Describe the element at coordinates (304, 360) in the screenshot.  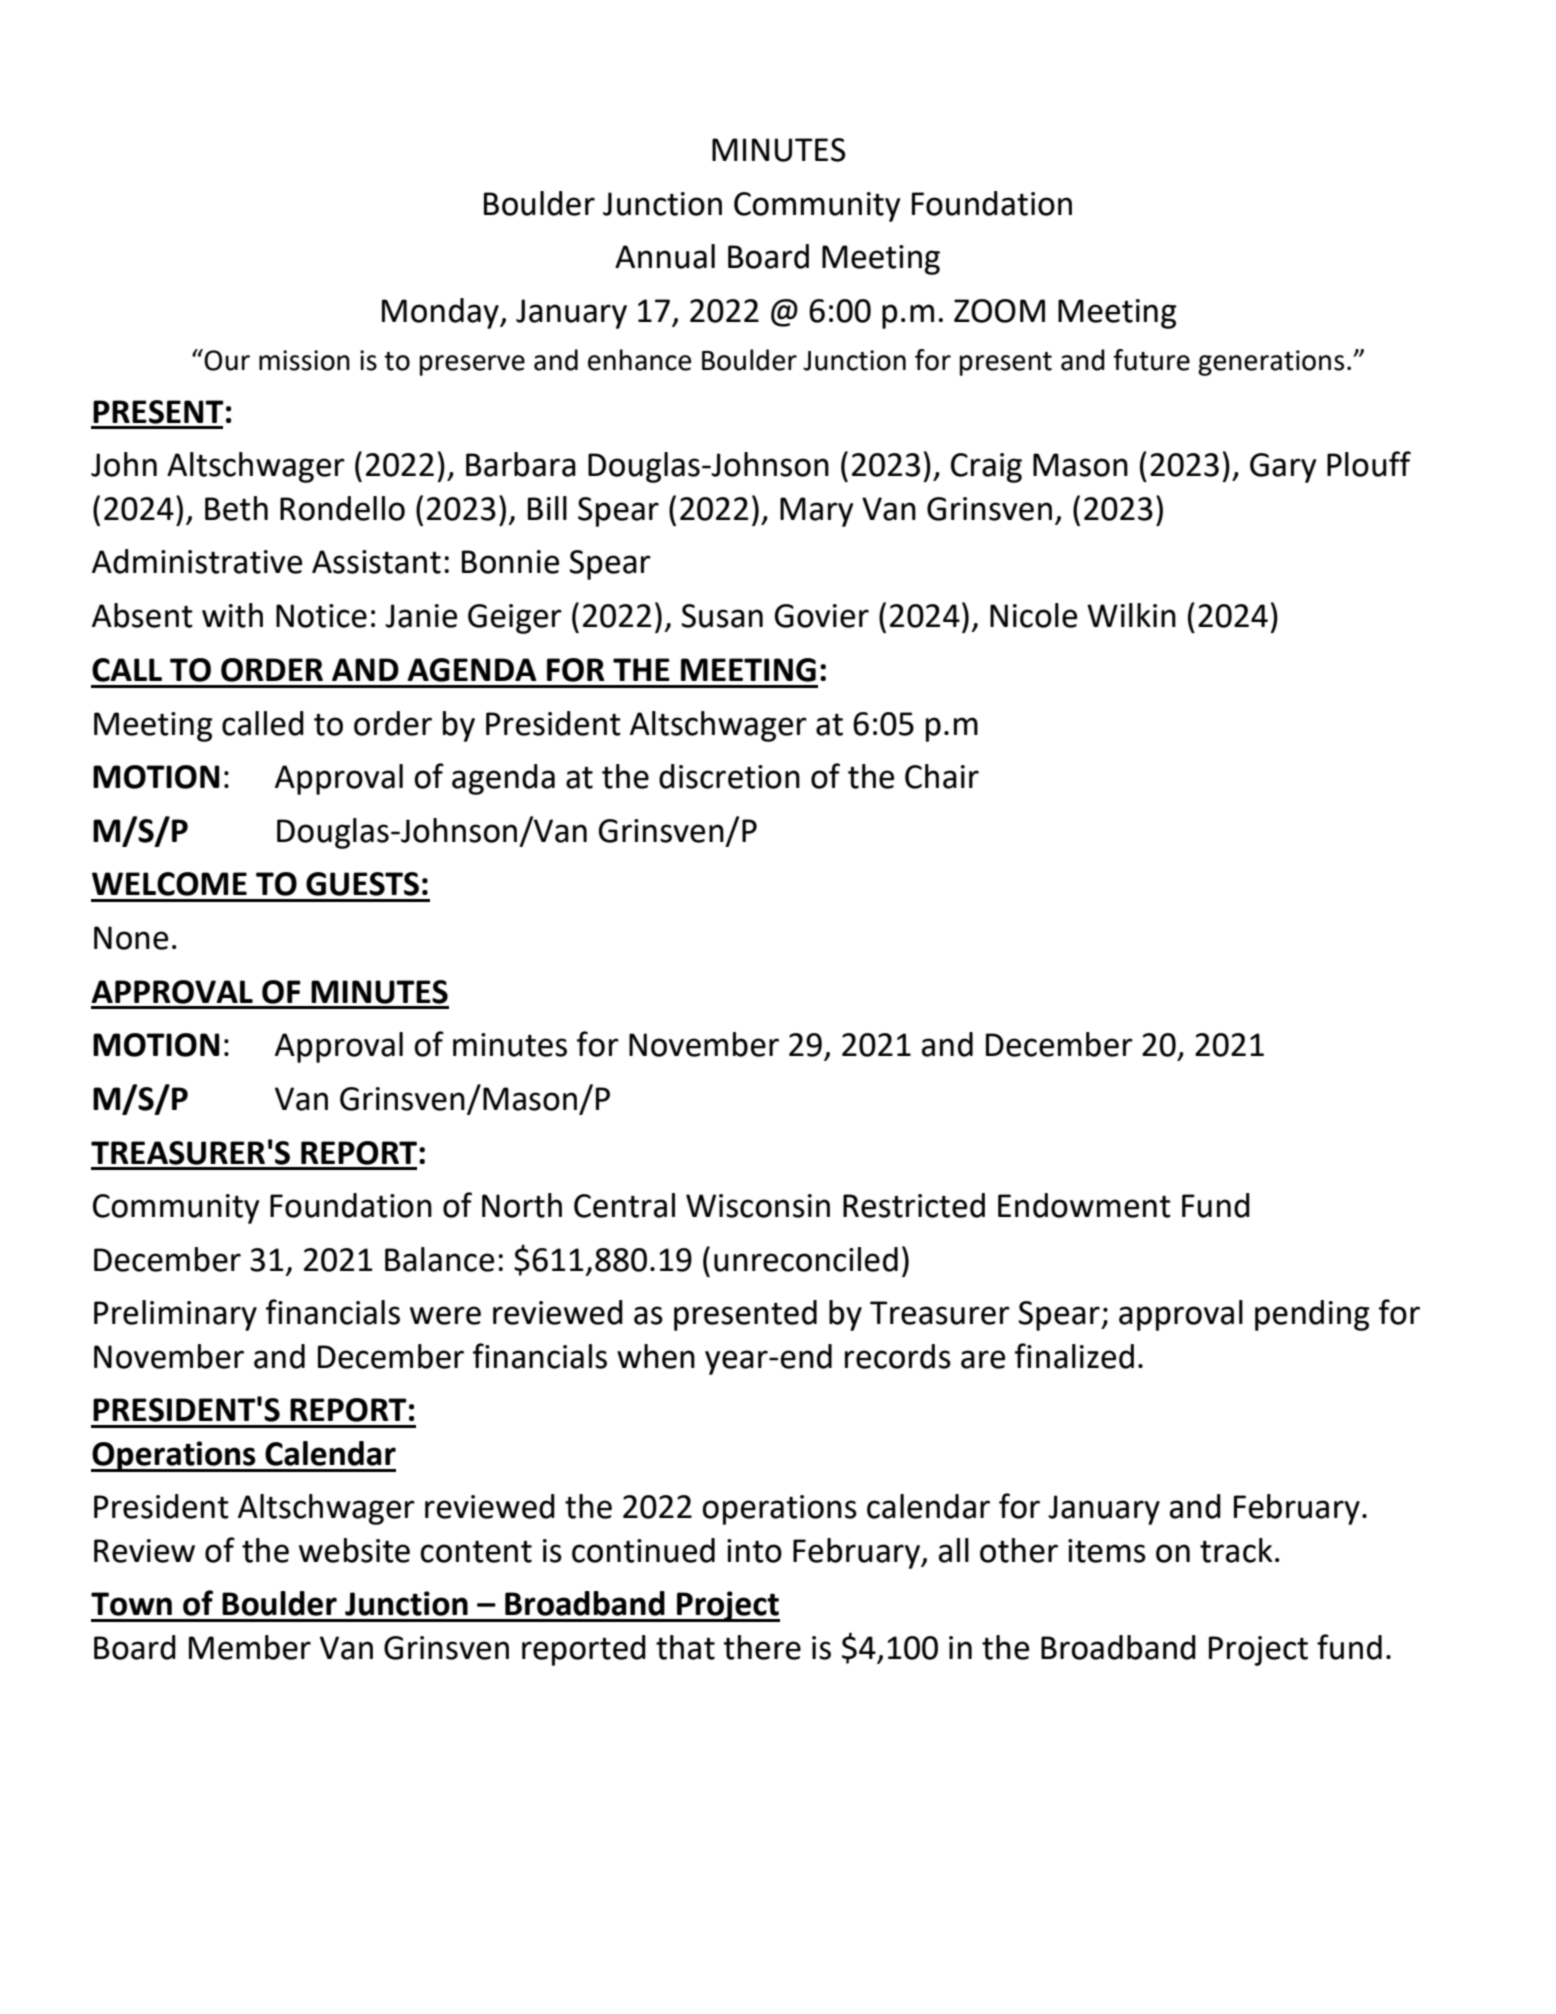
I see `mission` at that location.
